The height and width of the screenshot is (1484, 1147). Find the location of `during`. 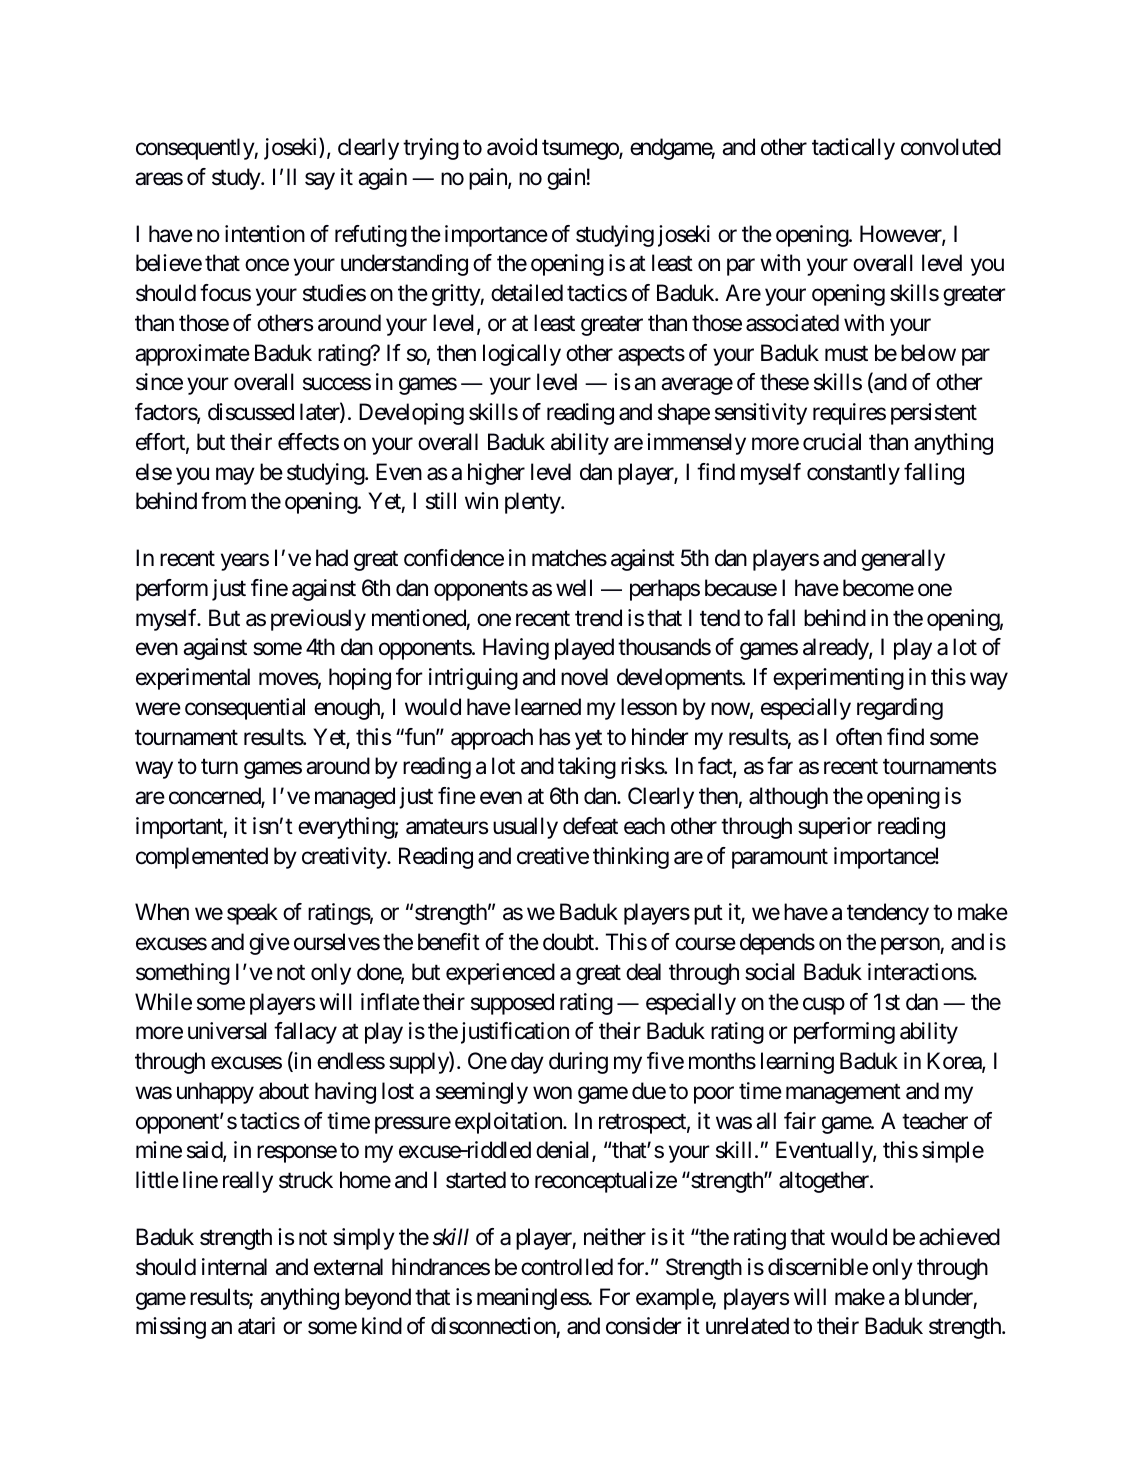

during is located at coordinates (578, 1063).
